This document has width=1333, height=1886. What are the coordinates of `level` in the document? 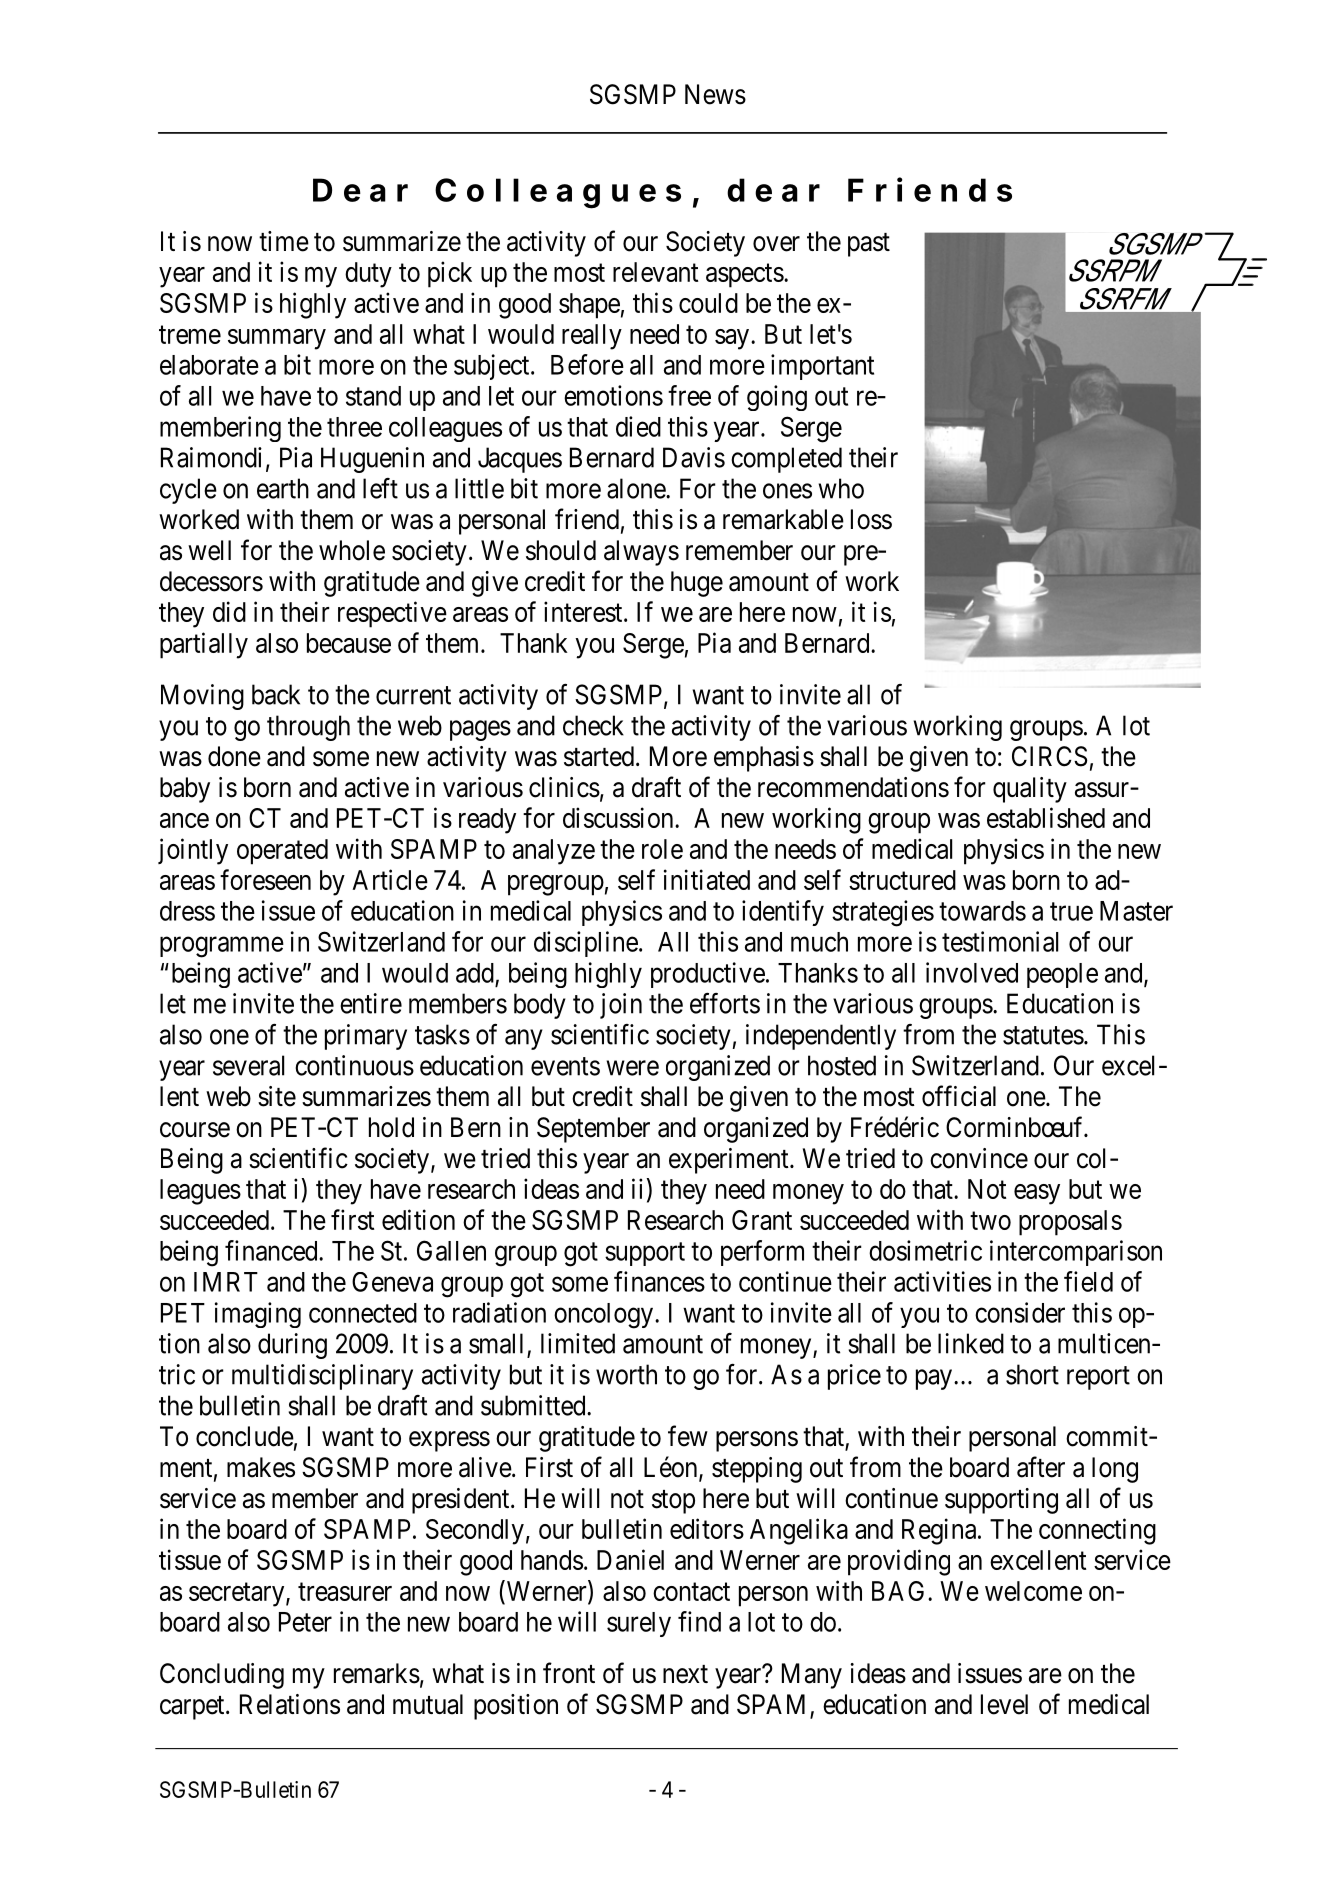 It's located at (1004, 1704).
